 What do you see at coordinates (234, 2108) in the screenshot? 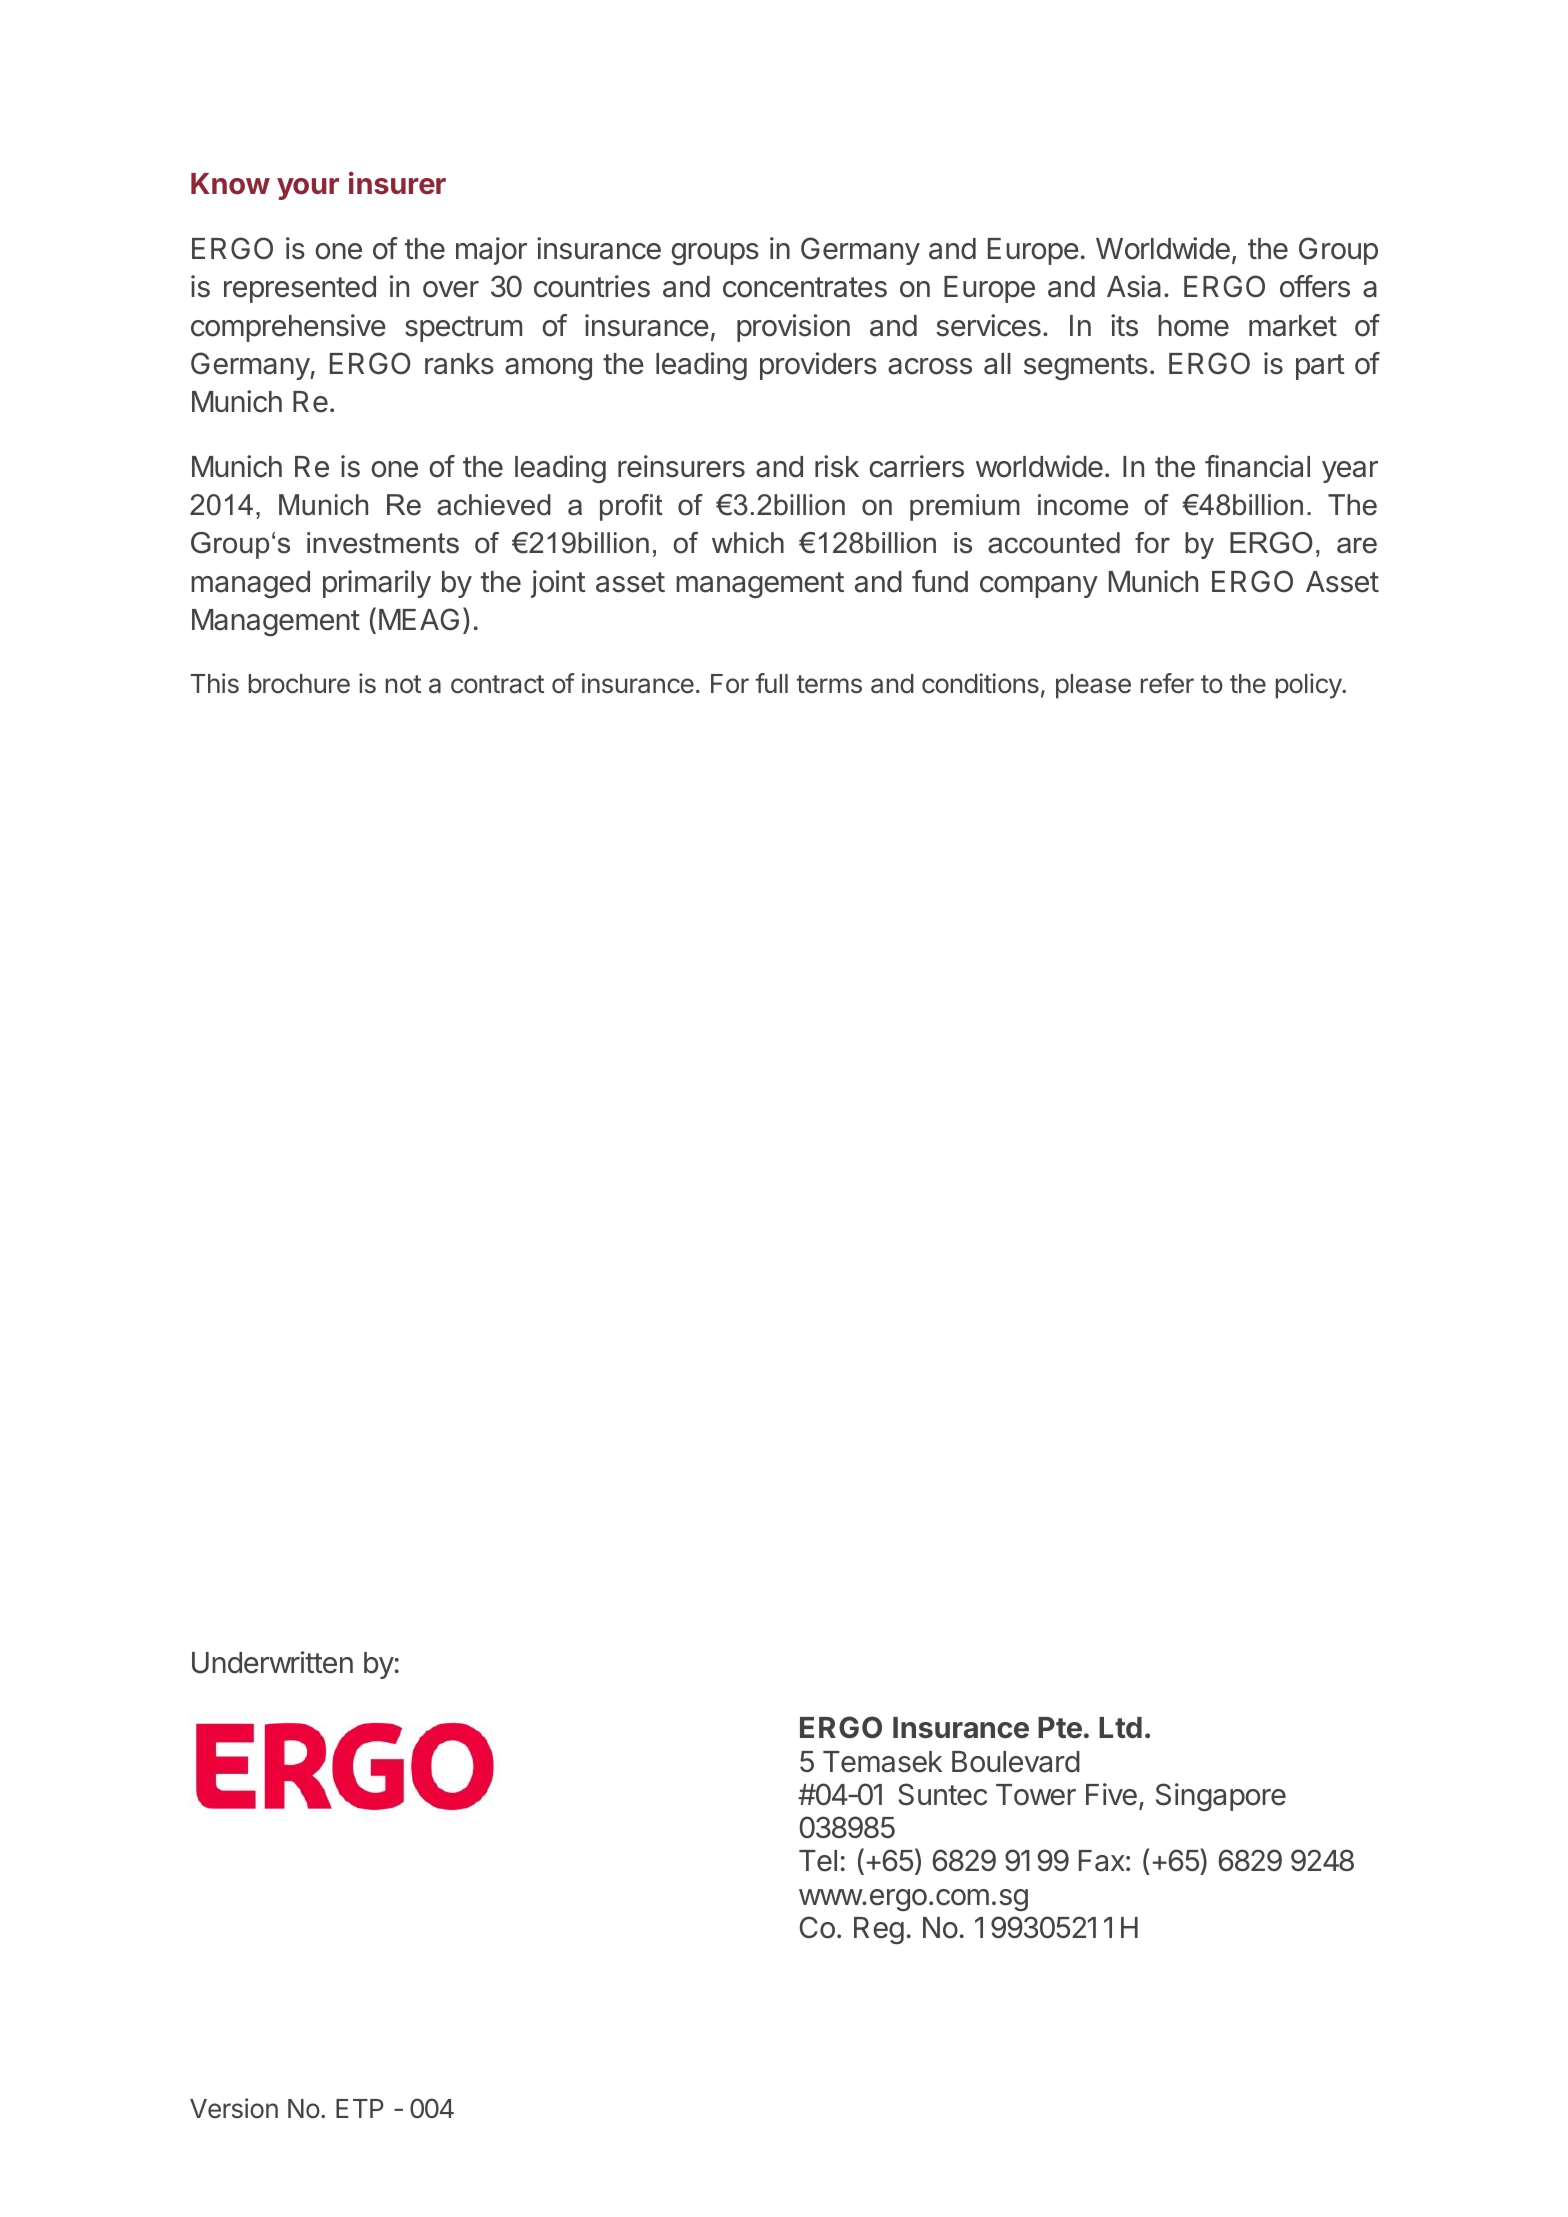
I see `Version` at bounding box center [234, 2108].
